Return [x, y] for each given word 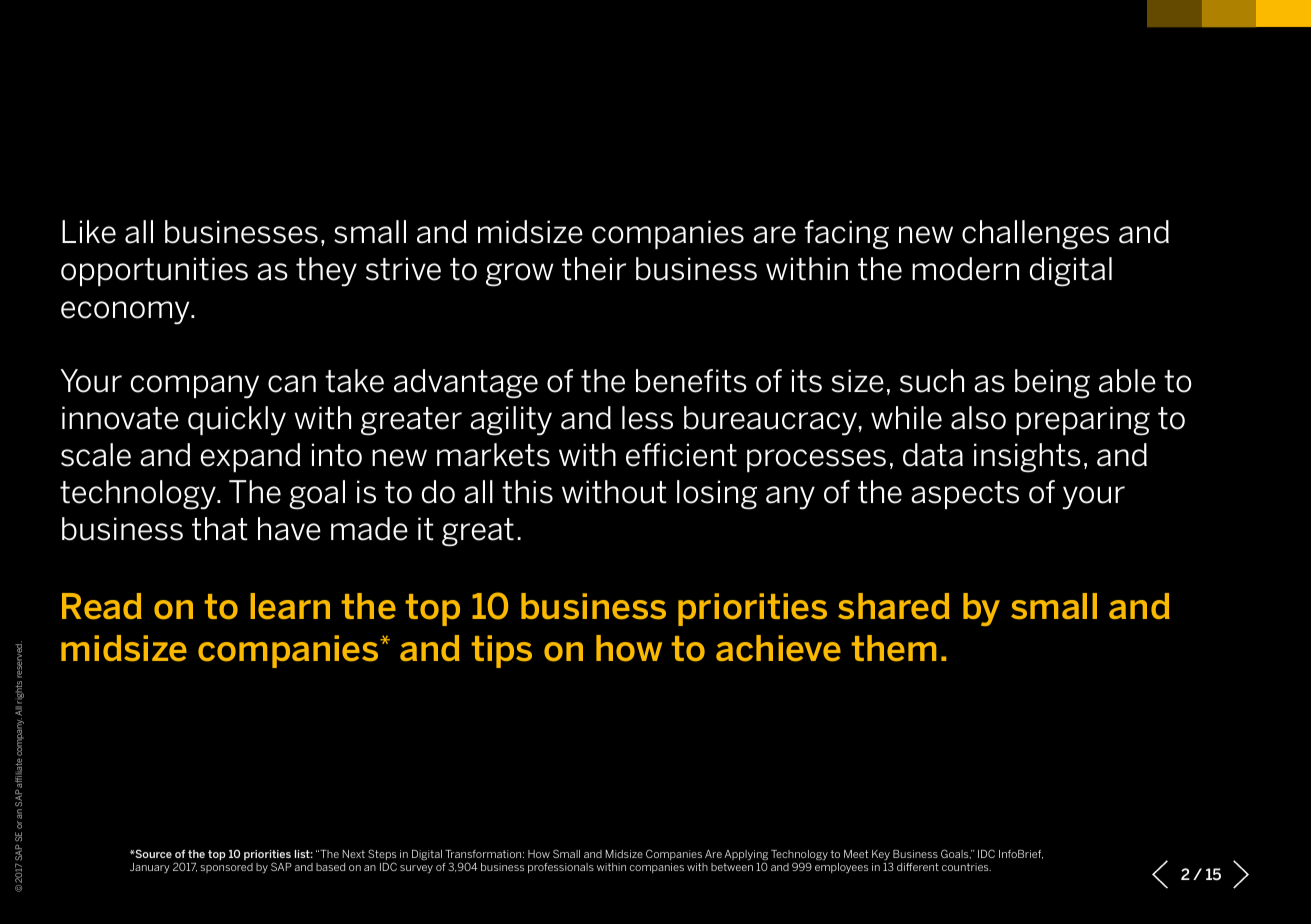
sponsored [226, 868]
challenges [1035, 235]
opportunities [154, 271]
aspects [965, 495]
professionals [561, 868]
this [527, 492]
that [220, 529]
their [594, 269]
